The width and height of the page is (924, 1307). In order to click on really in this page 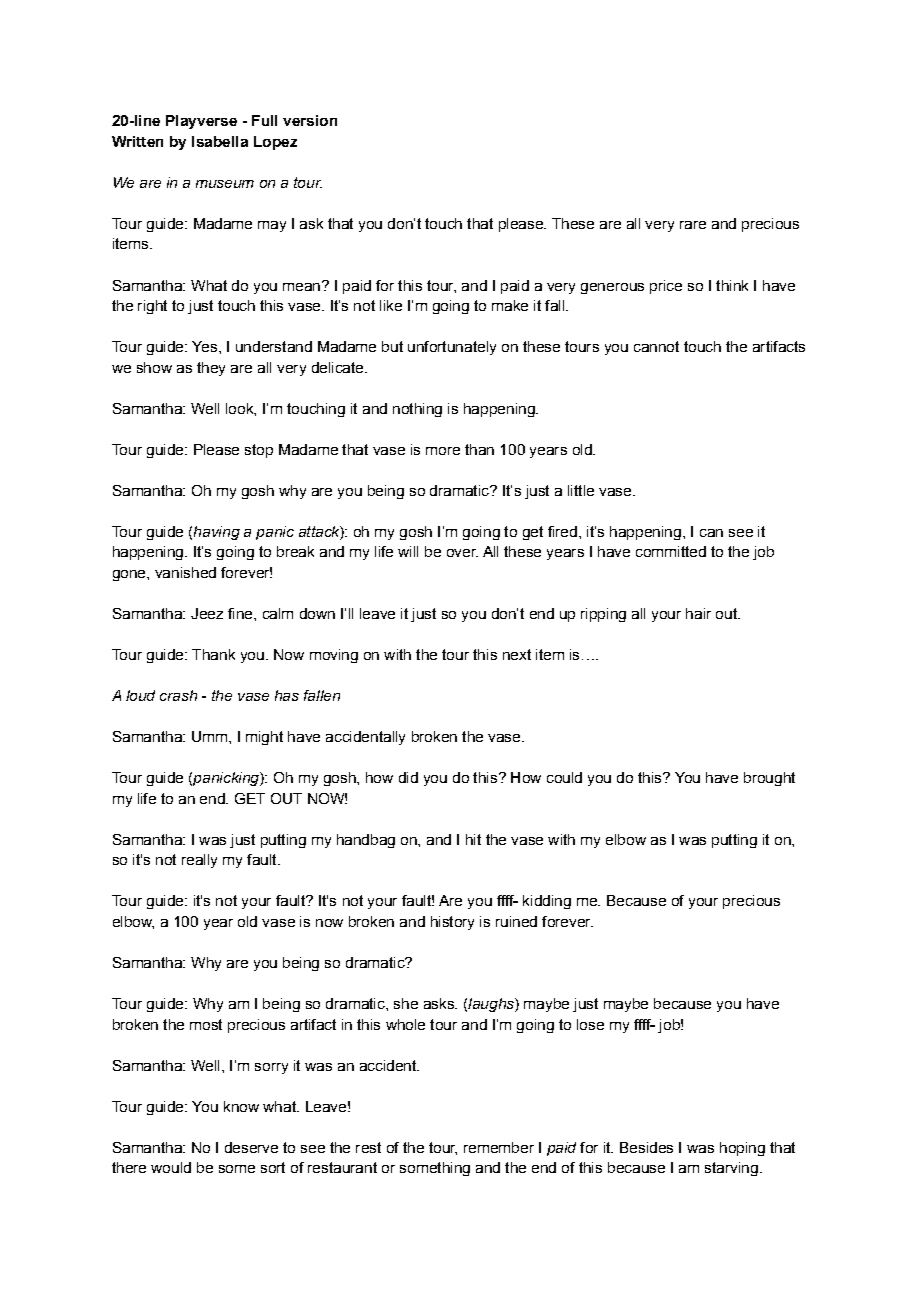, I will do `click(199, 861)`.
